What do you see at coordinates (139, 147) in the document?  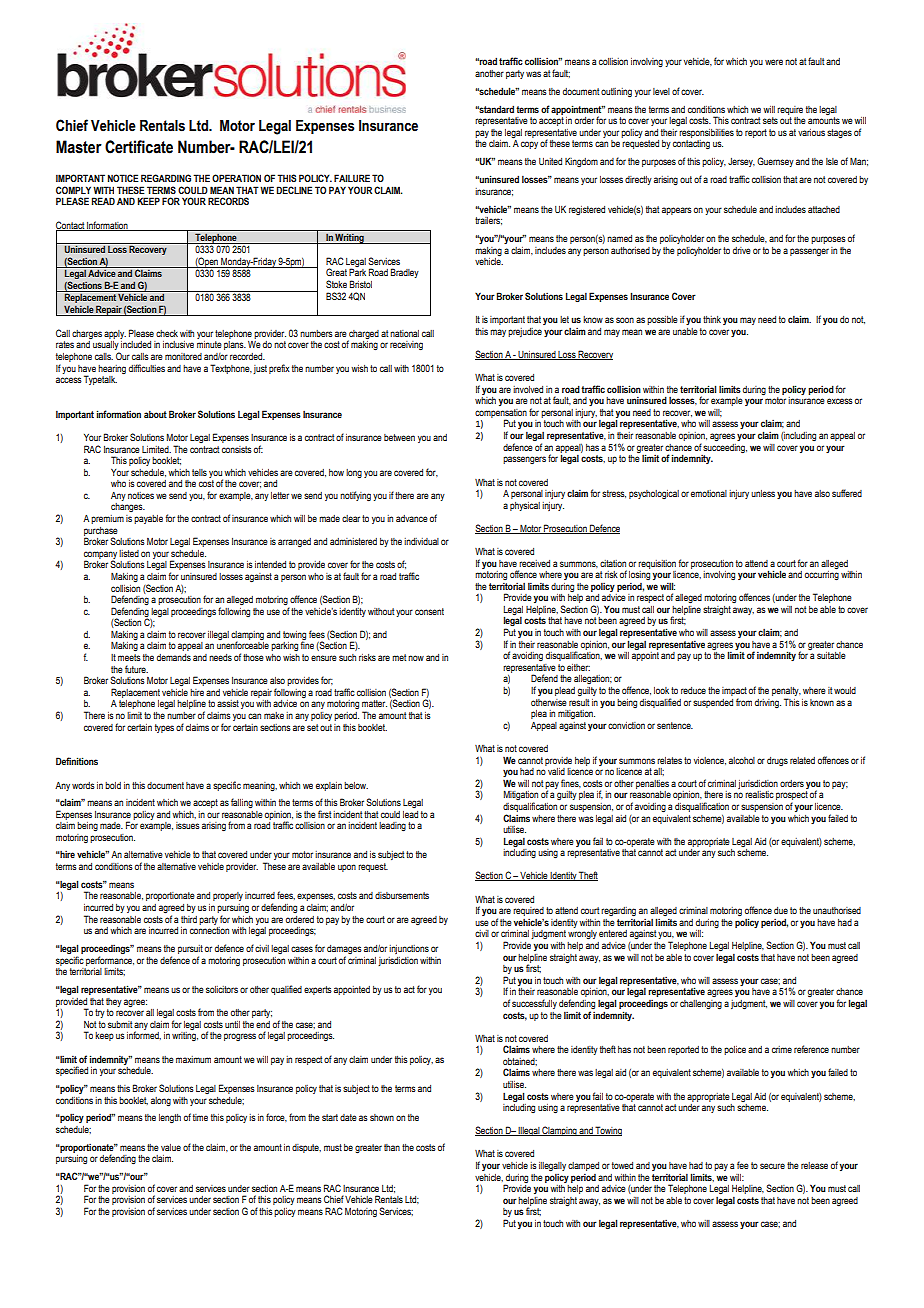 I see `Certificate` at bounding box center [139, 147].
